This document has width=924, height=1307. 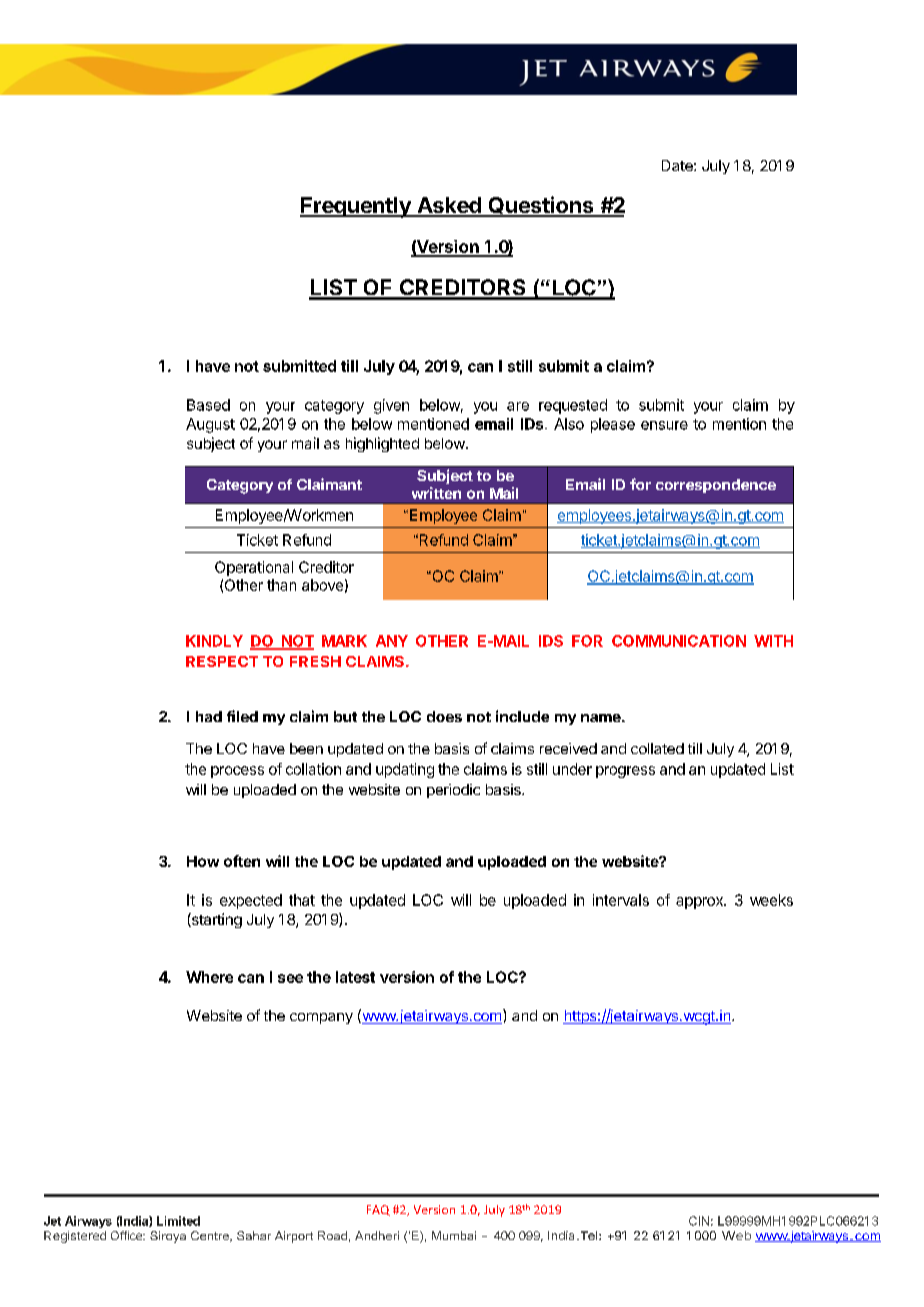 What do you see at coordinates (700, 903) in the document?
I see `approx` at bounding box center [700, 903].
